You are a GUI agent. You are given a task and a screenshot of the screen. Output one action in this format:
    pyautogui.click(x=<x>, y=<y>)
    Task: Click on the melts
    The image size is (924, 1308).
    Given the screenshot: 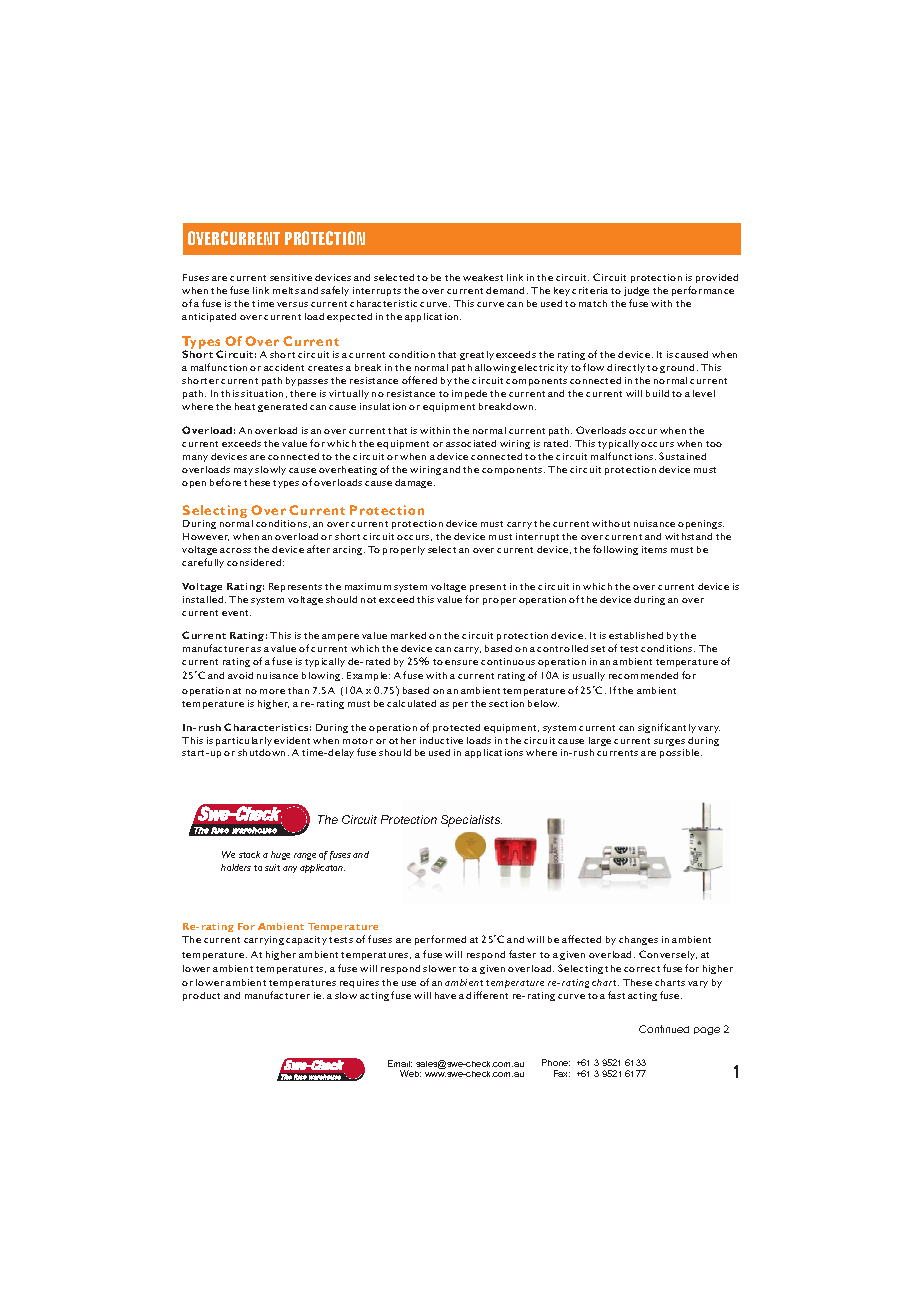 What is the action you would take?
    pyautogui.click(x=286, y=290)
